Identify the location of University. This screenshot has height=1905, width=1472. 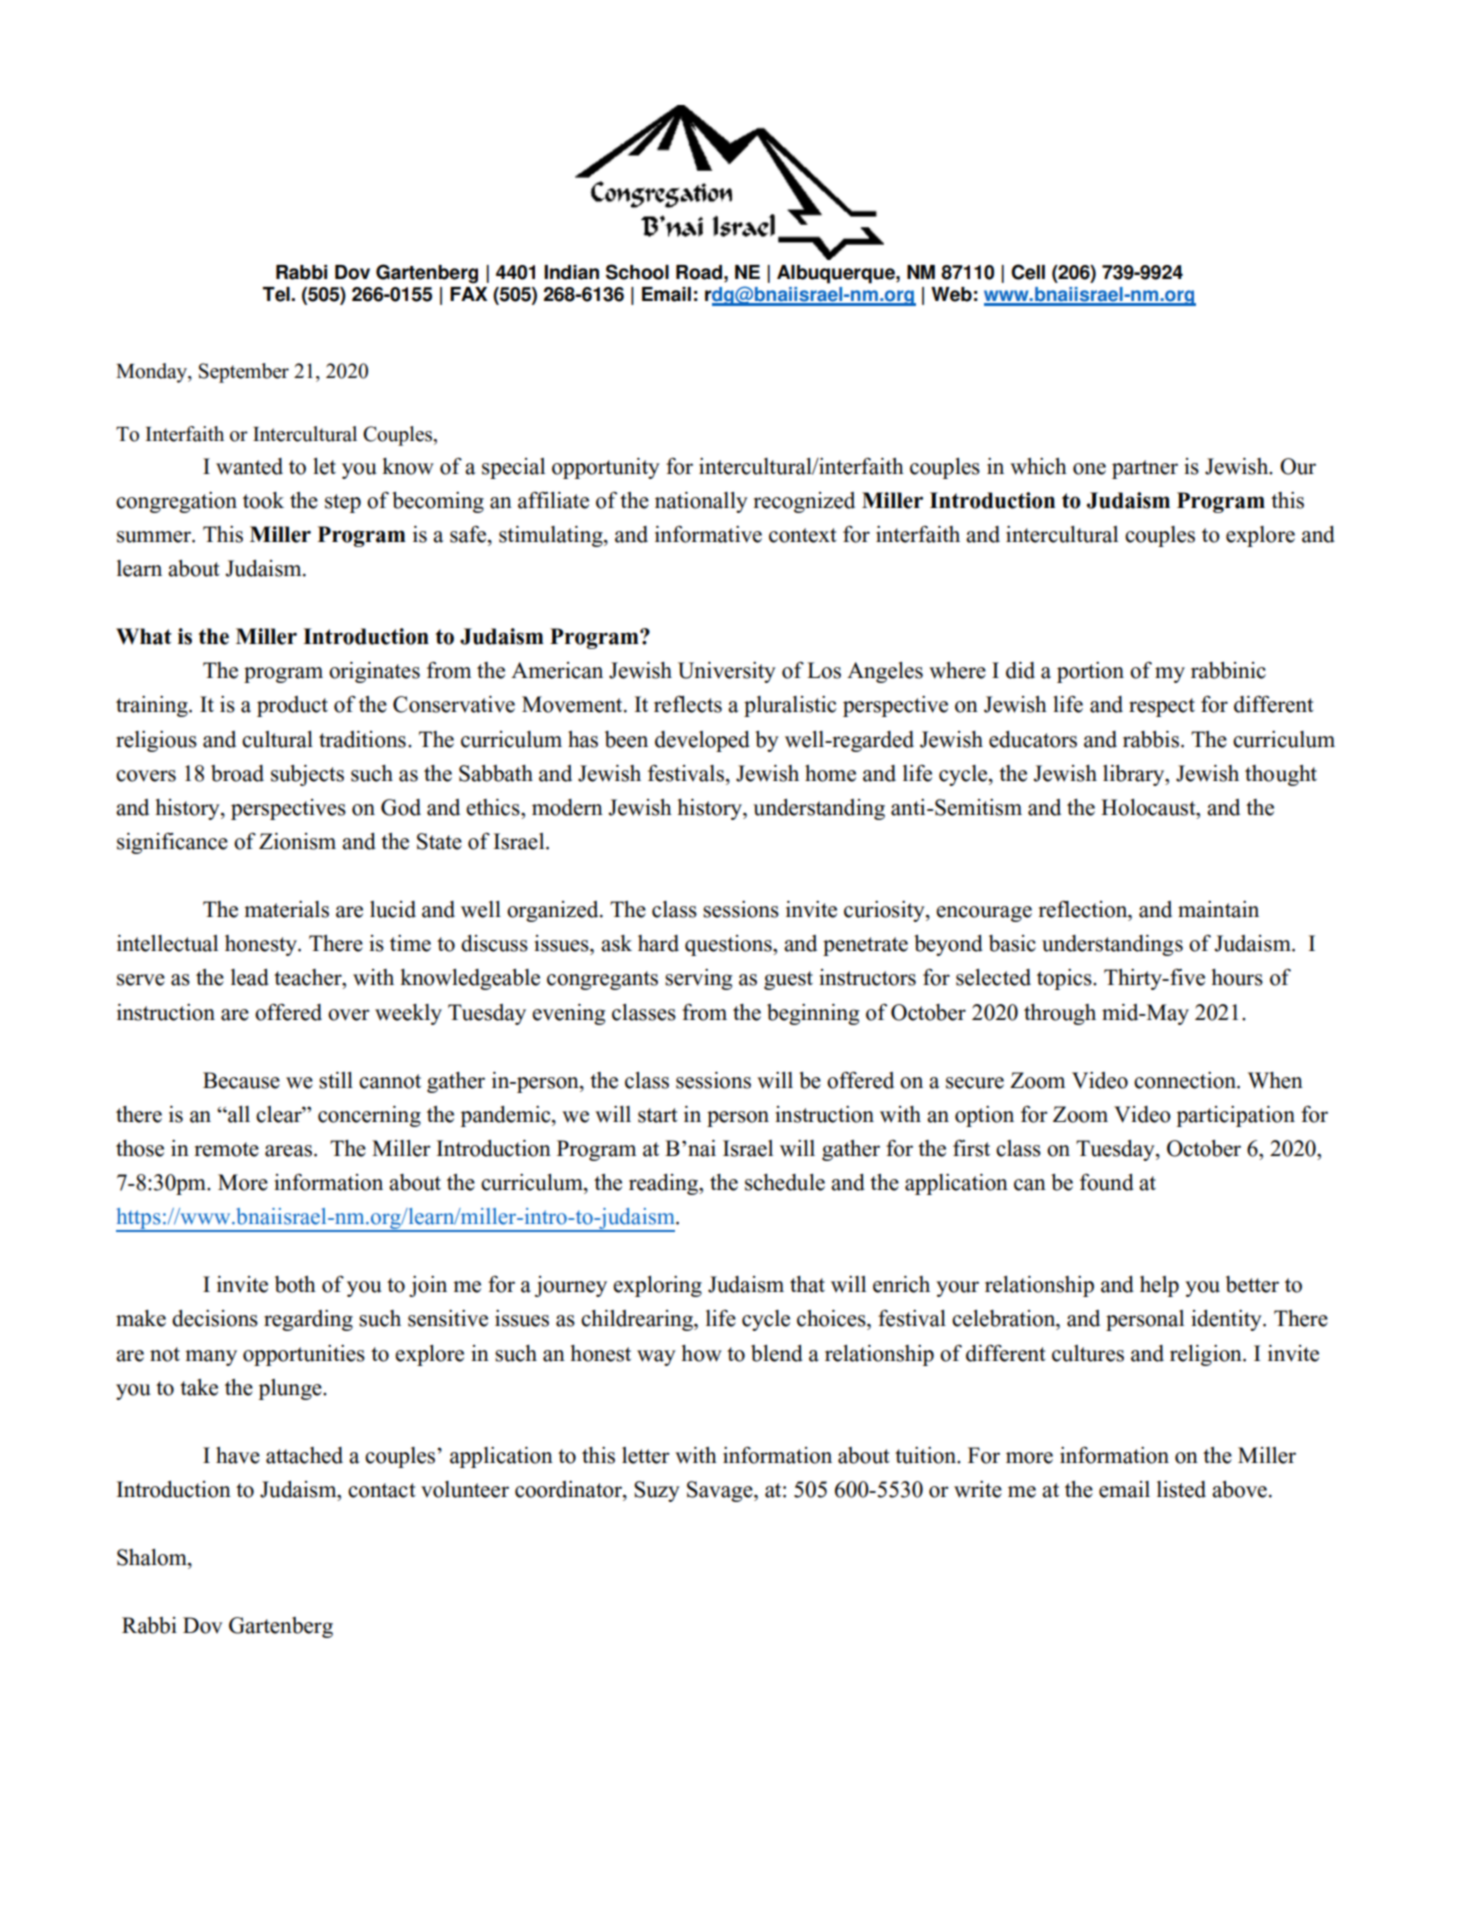
(727, 672).
